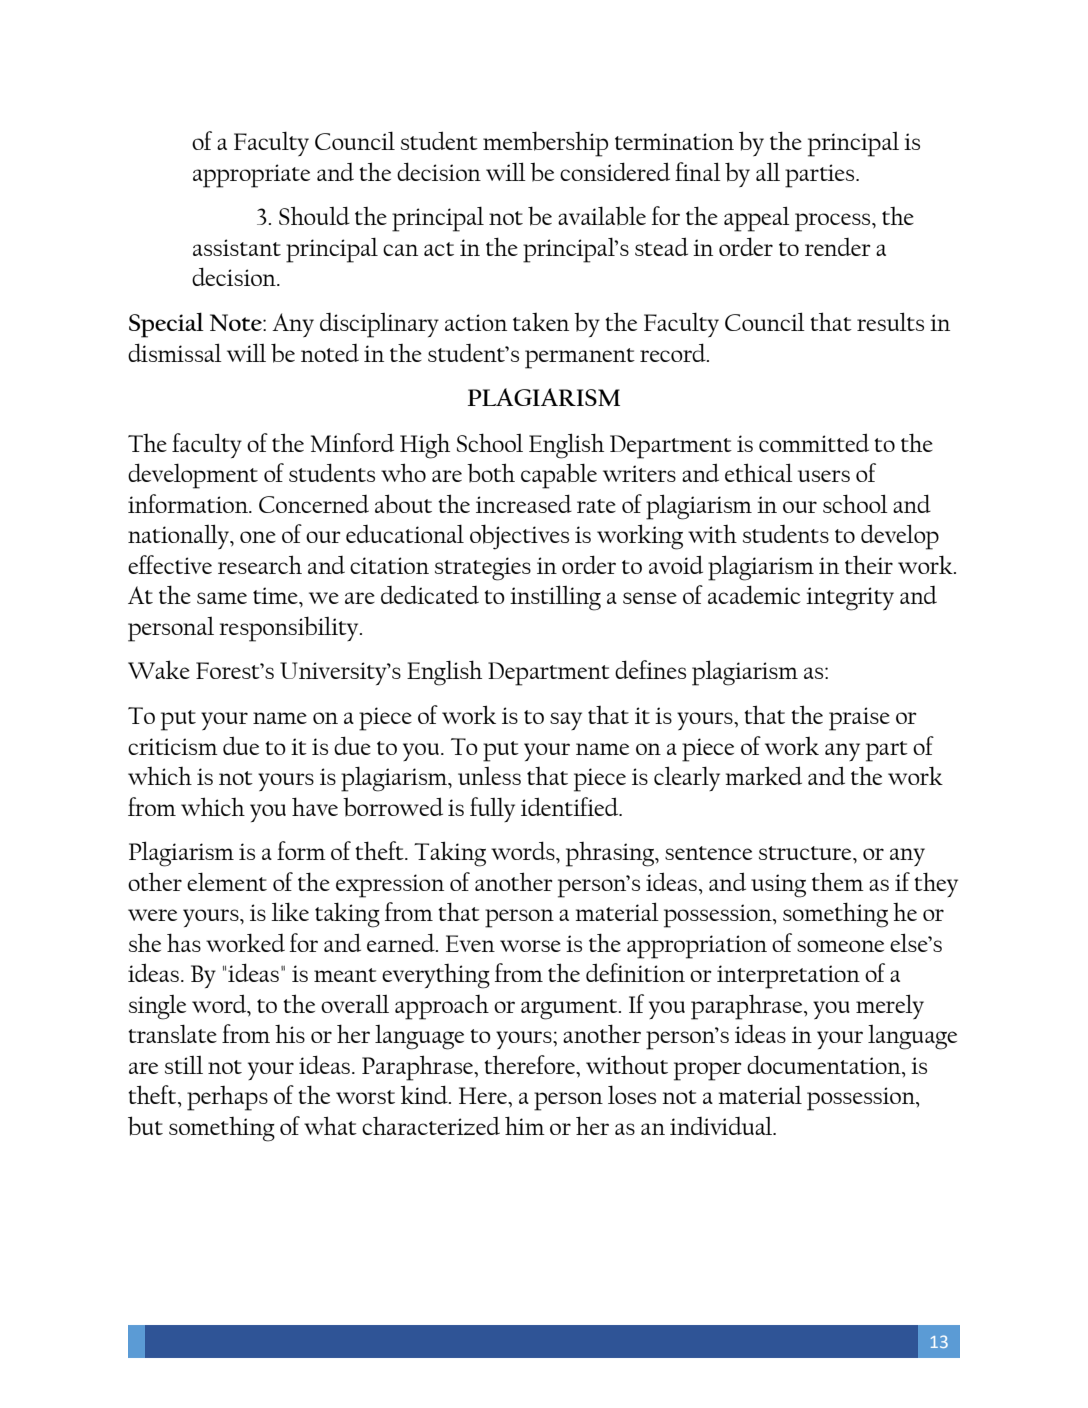 This screenshot has width=1088, height=1408. I want to click on perhaps, so click(227, 1098).
